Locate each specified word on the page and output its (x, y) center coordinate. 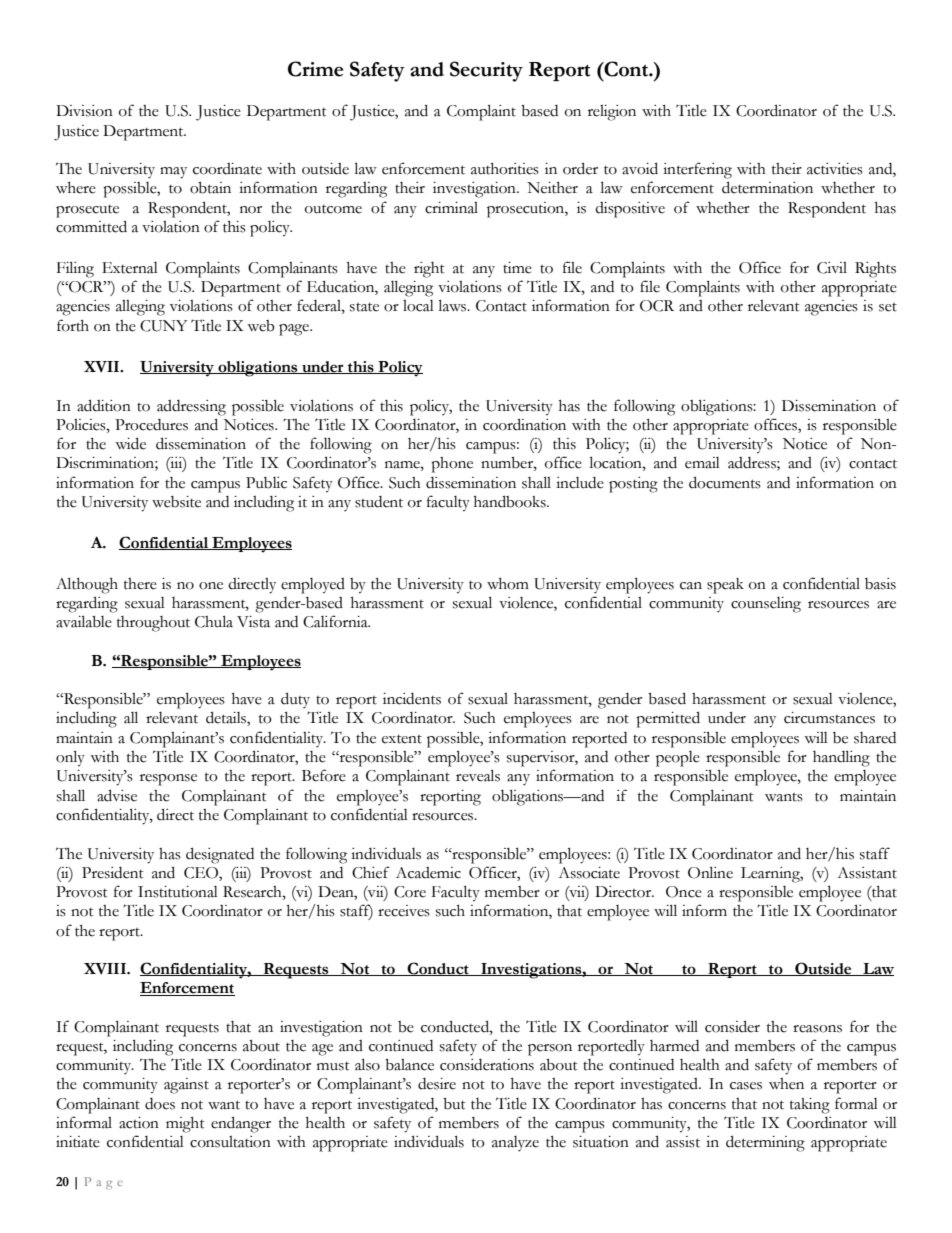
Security (486, 71)
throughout (153, 624)
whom (508, 584)
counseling (766, 605)
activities (835, 169)
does (160, 1104)
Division (84, 111)
